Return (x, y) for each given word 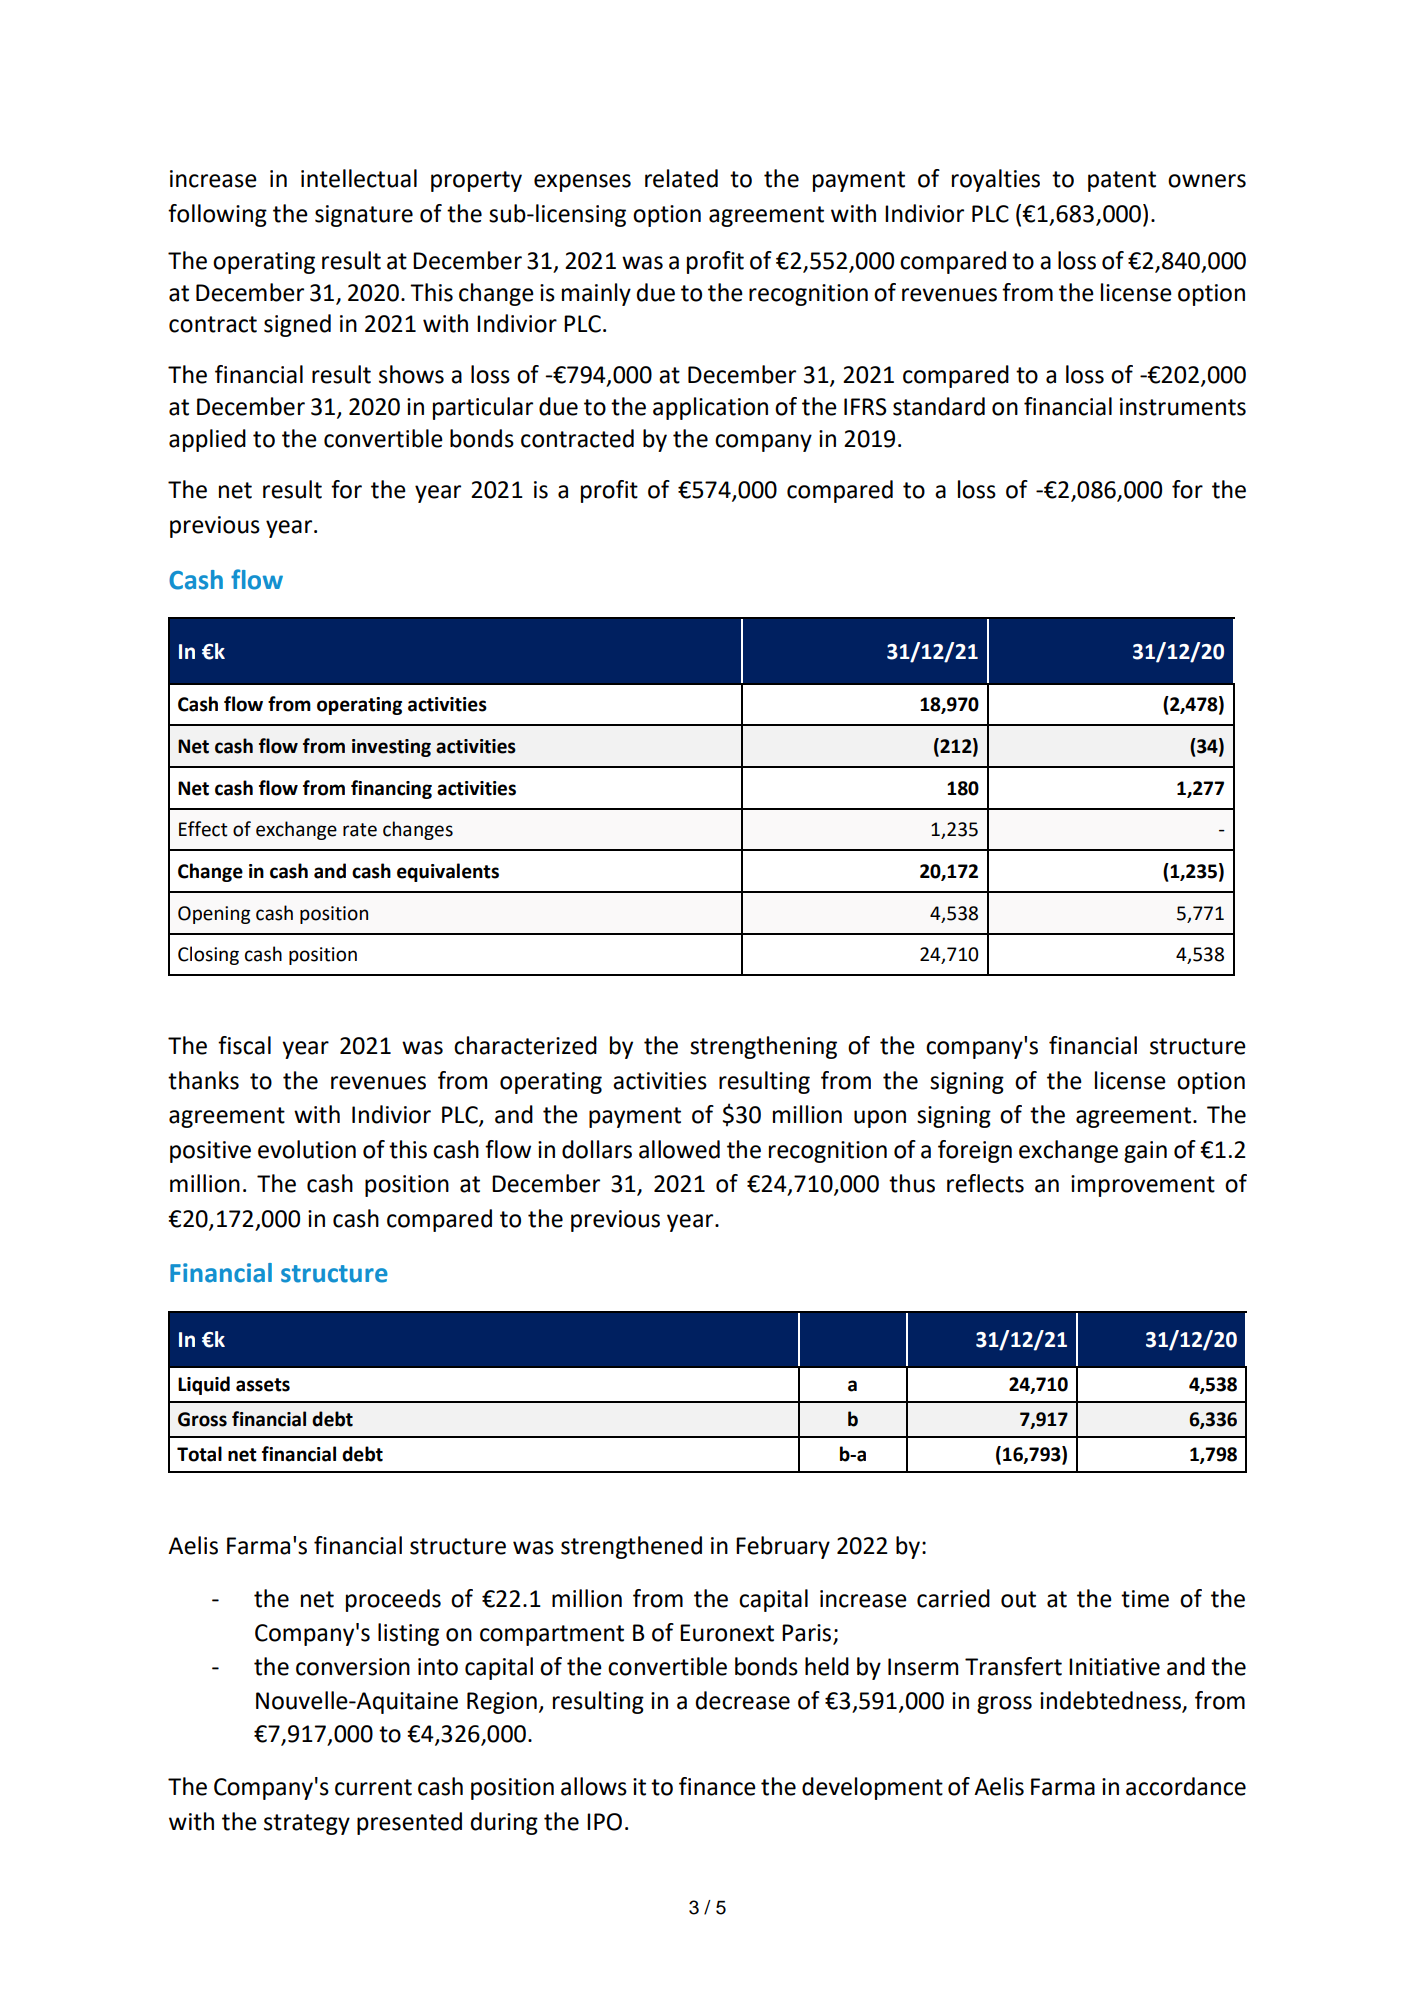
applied (207, 440)
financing (391, 789)
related (681, 178)
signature (364, 216)
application (710, 408)
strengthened (631, 1547)
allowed (679, 1149)
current (373, 1787)
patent (1122, 181)
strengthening (763, 1047)
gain (1145, 1152)
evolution (307, 1149)
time (1145, 1599)
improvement (1143, 1186)
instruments (1183, 407)
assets (263, 1385)
